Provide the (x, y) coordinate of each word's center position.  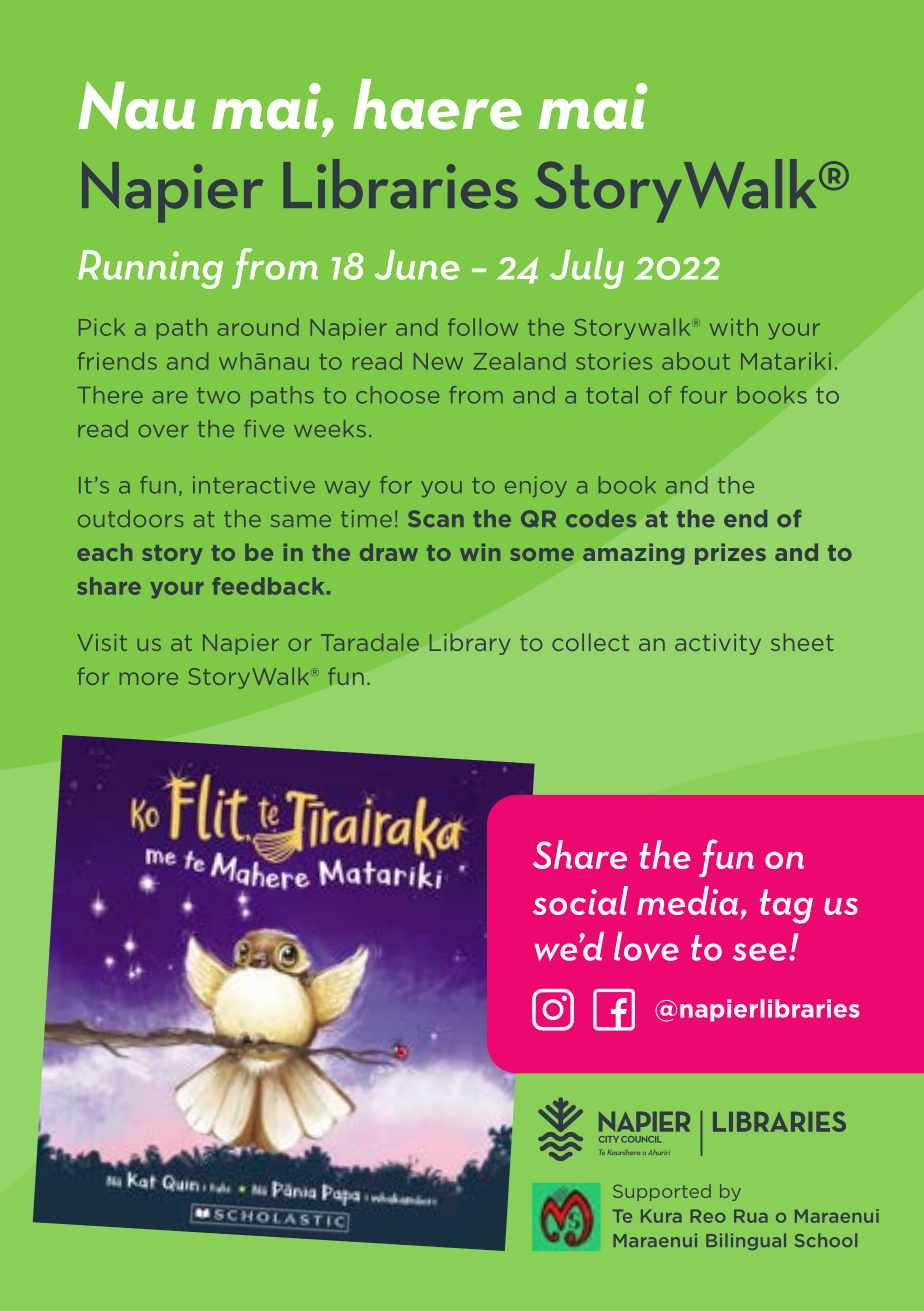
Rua (751, 1216)
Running (150, 269)
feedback (268, 586)
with (734, 327)
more (149, 678)
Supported (662, 1192)
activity (718, 644)
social (580, 900)
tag (786, 906)
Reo (708, 1216)
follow (483, 327)
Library (470, 644)
